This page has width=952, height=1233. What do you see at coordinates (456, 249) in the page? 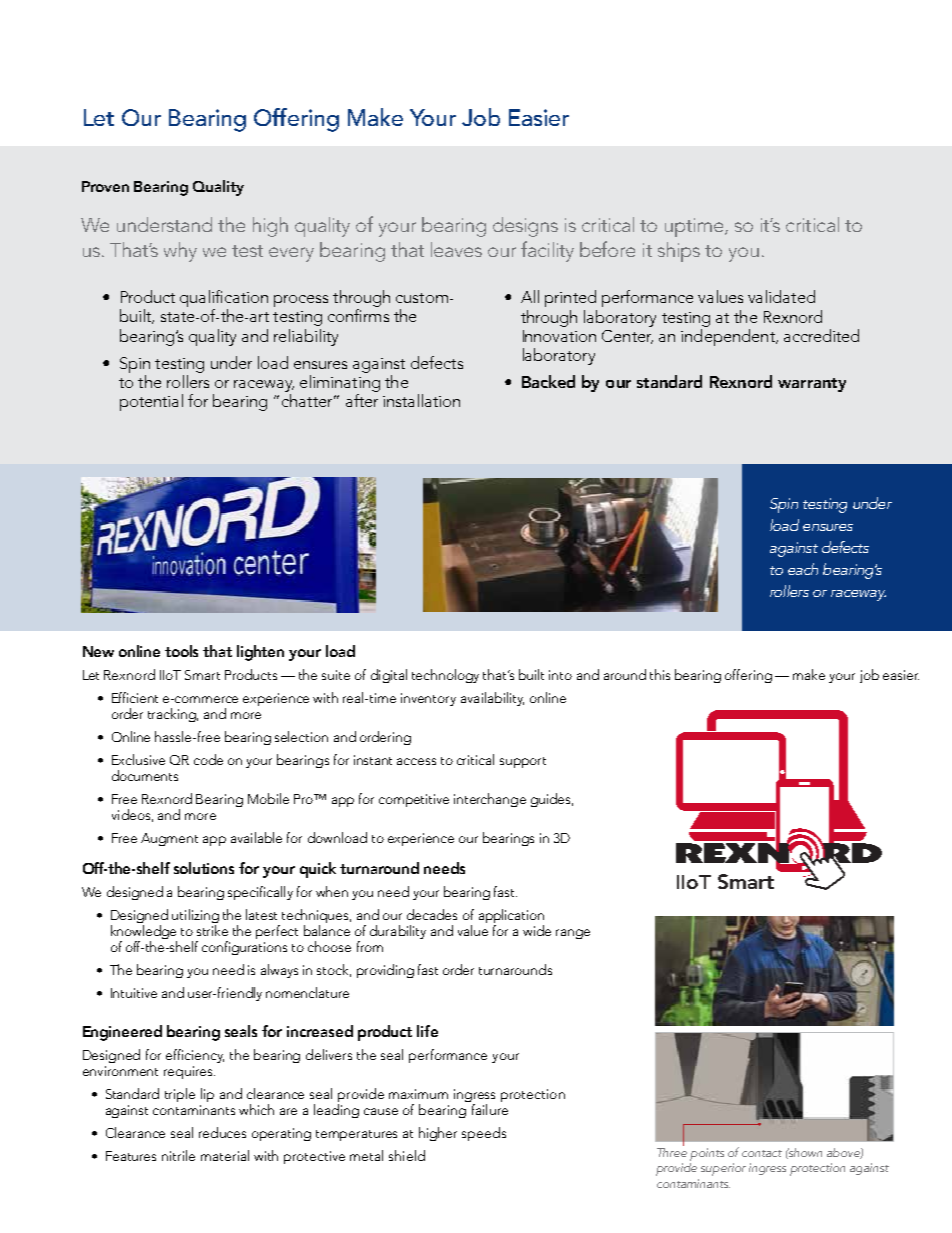
I see `leaves` at bounding box center [456, 249].
